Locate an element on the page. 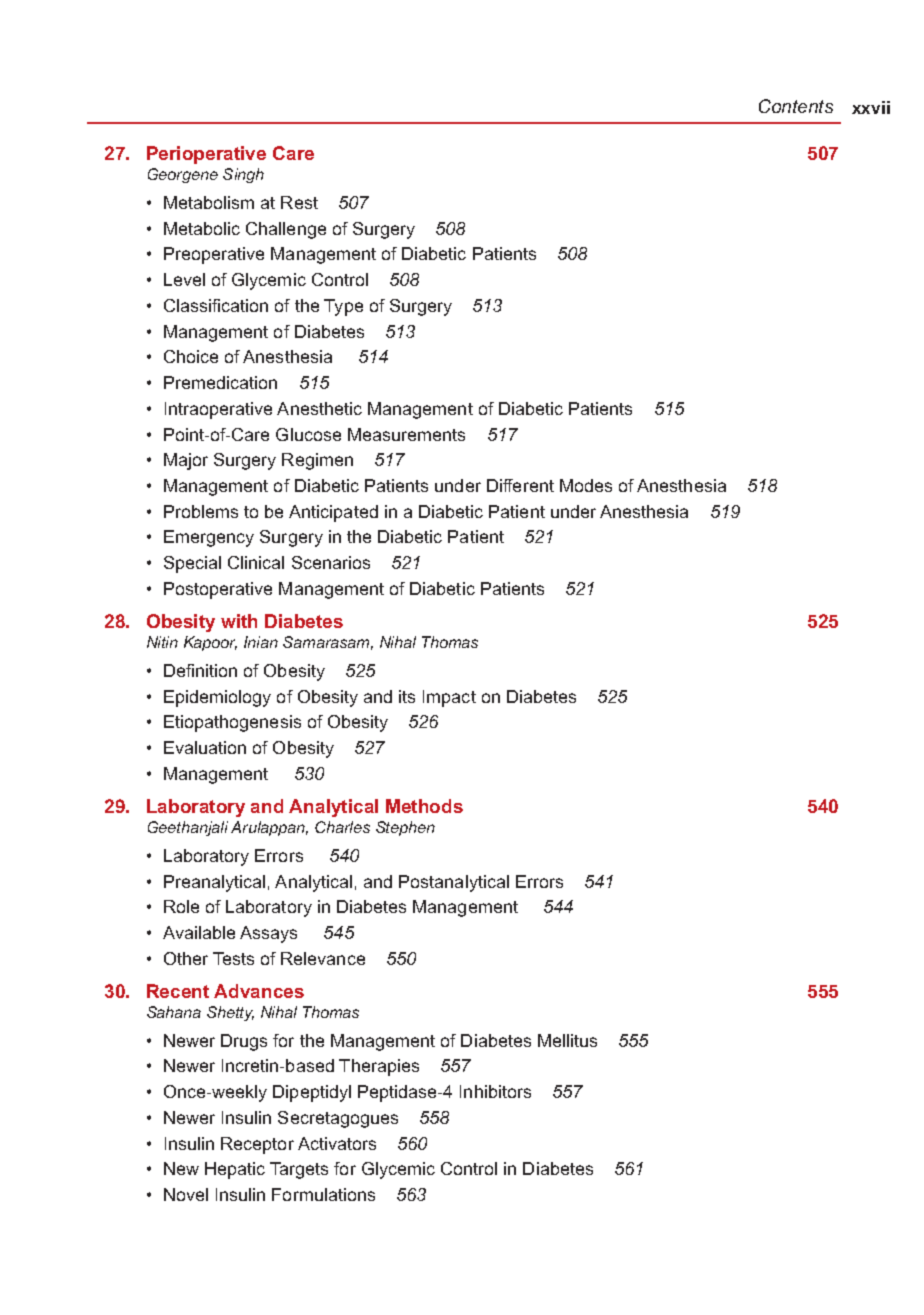  Stephen is located at coordinates (405, 828).
